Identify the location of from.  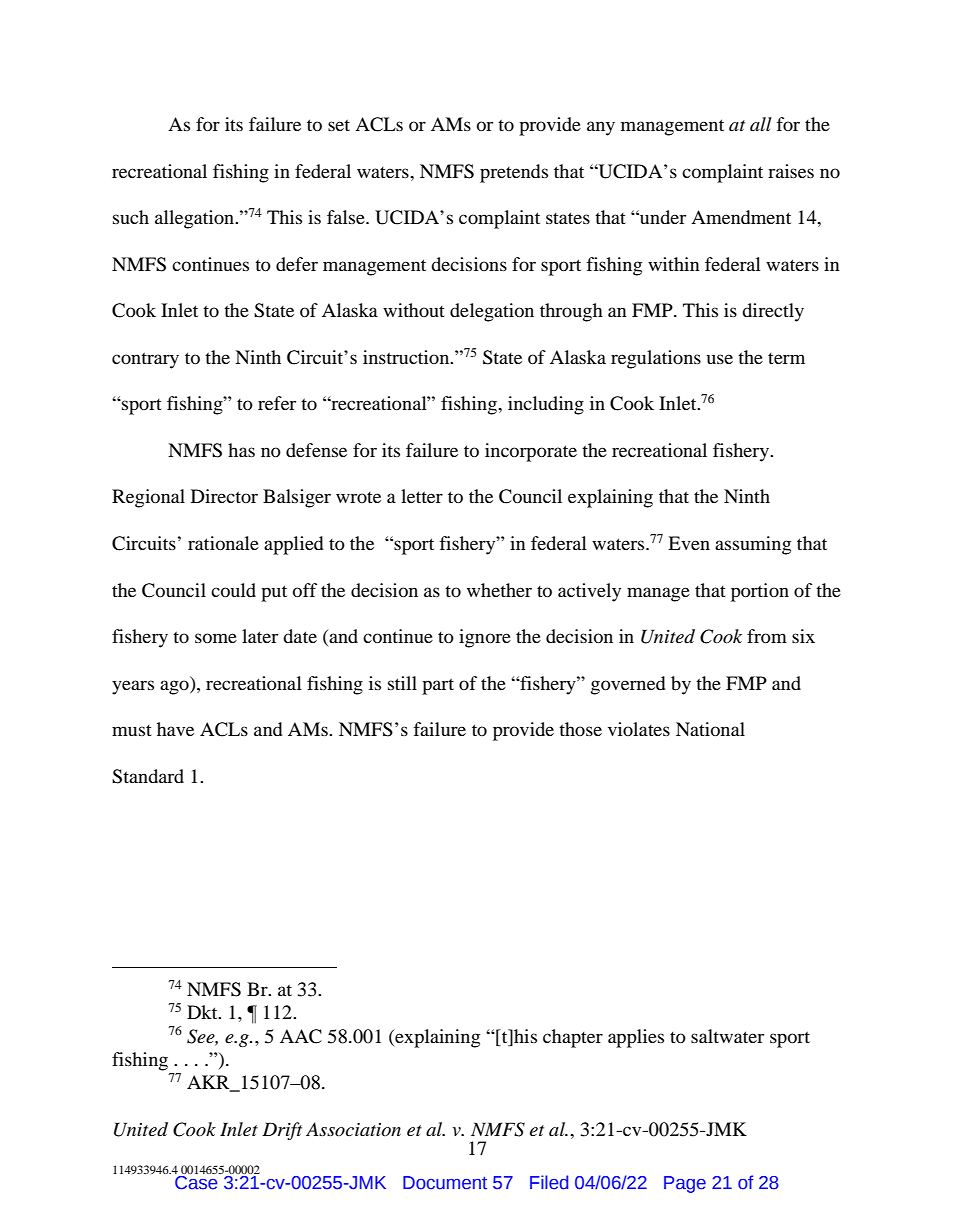
(767, 636).
